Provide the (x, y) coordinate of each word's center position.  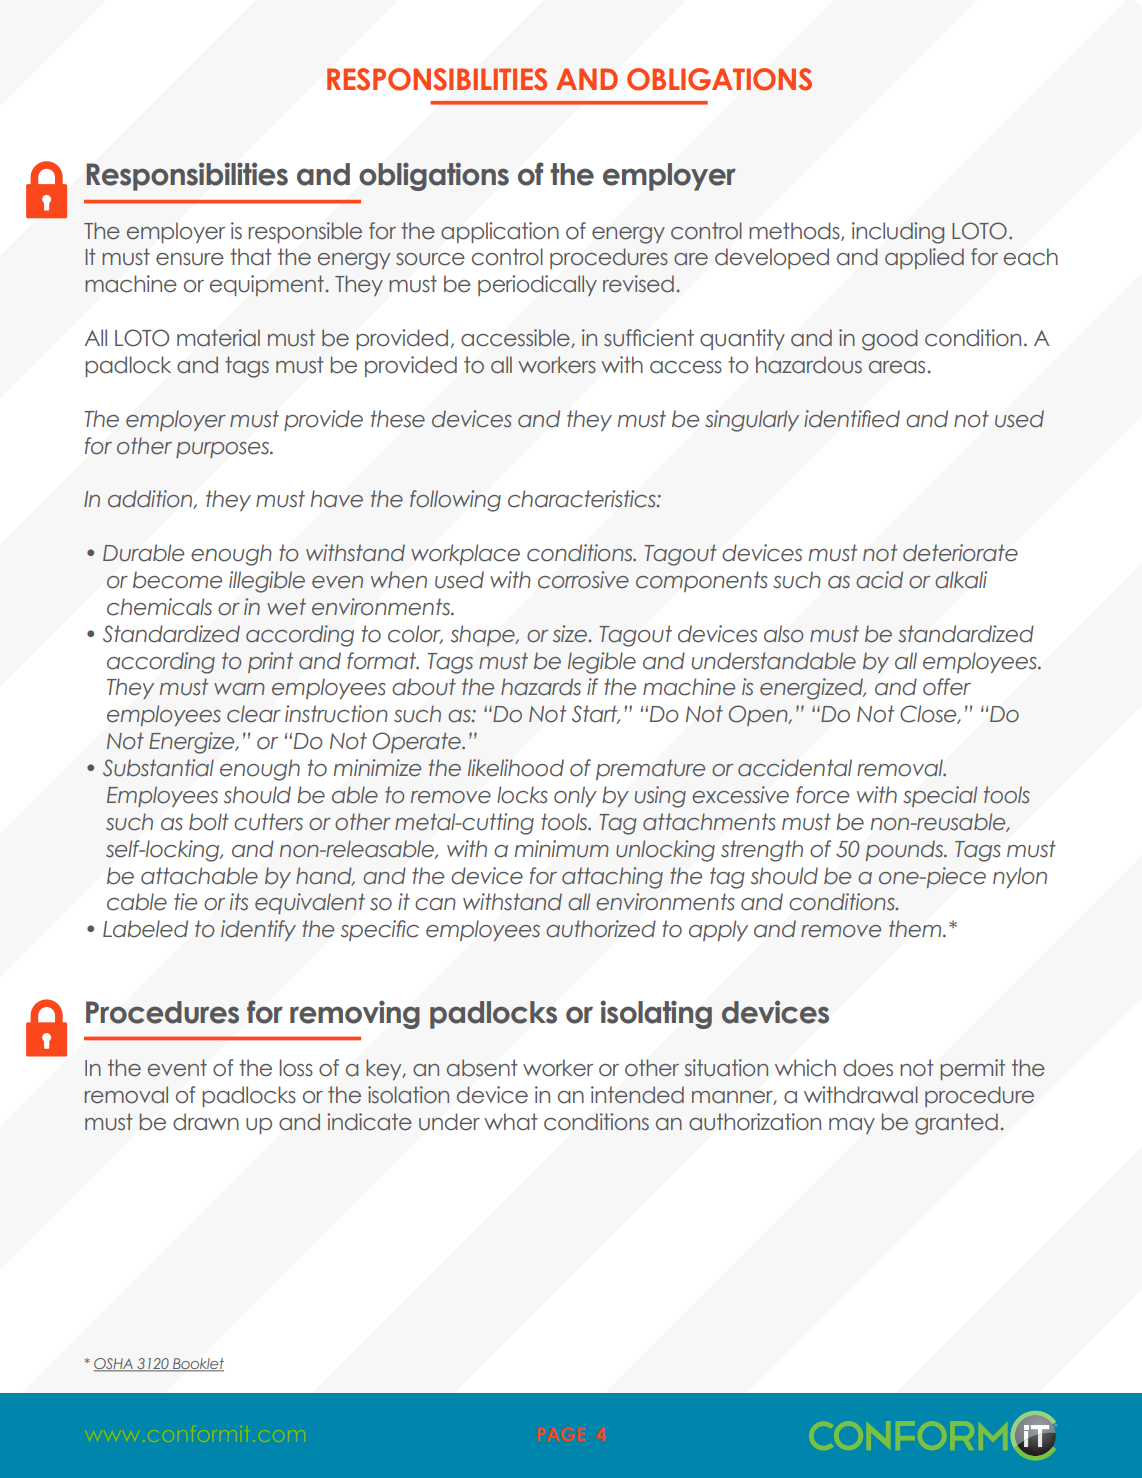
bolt (209, 822)
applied (924, 258)
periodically (537, 285)
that (251, 257)
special (940, 796)
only (575, 796)
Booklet (197, 1365)
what (511, 1122)
